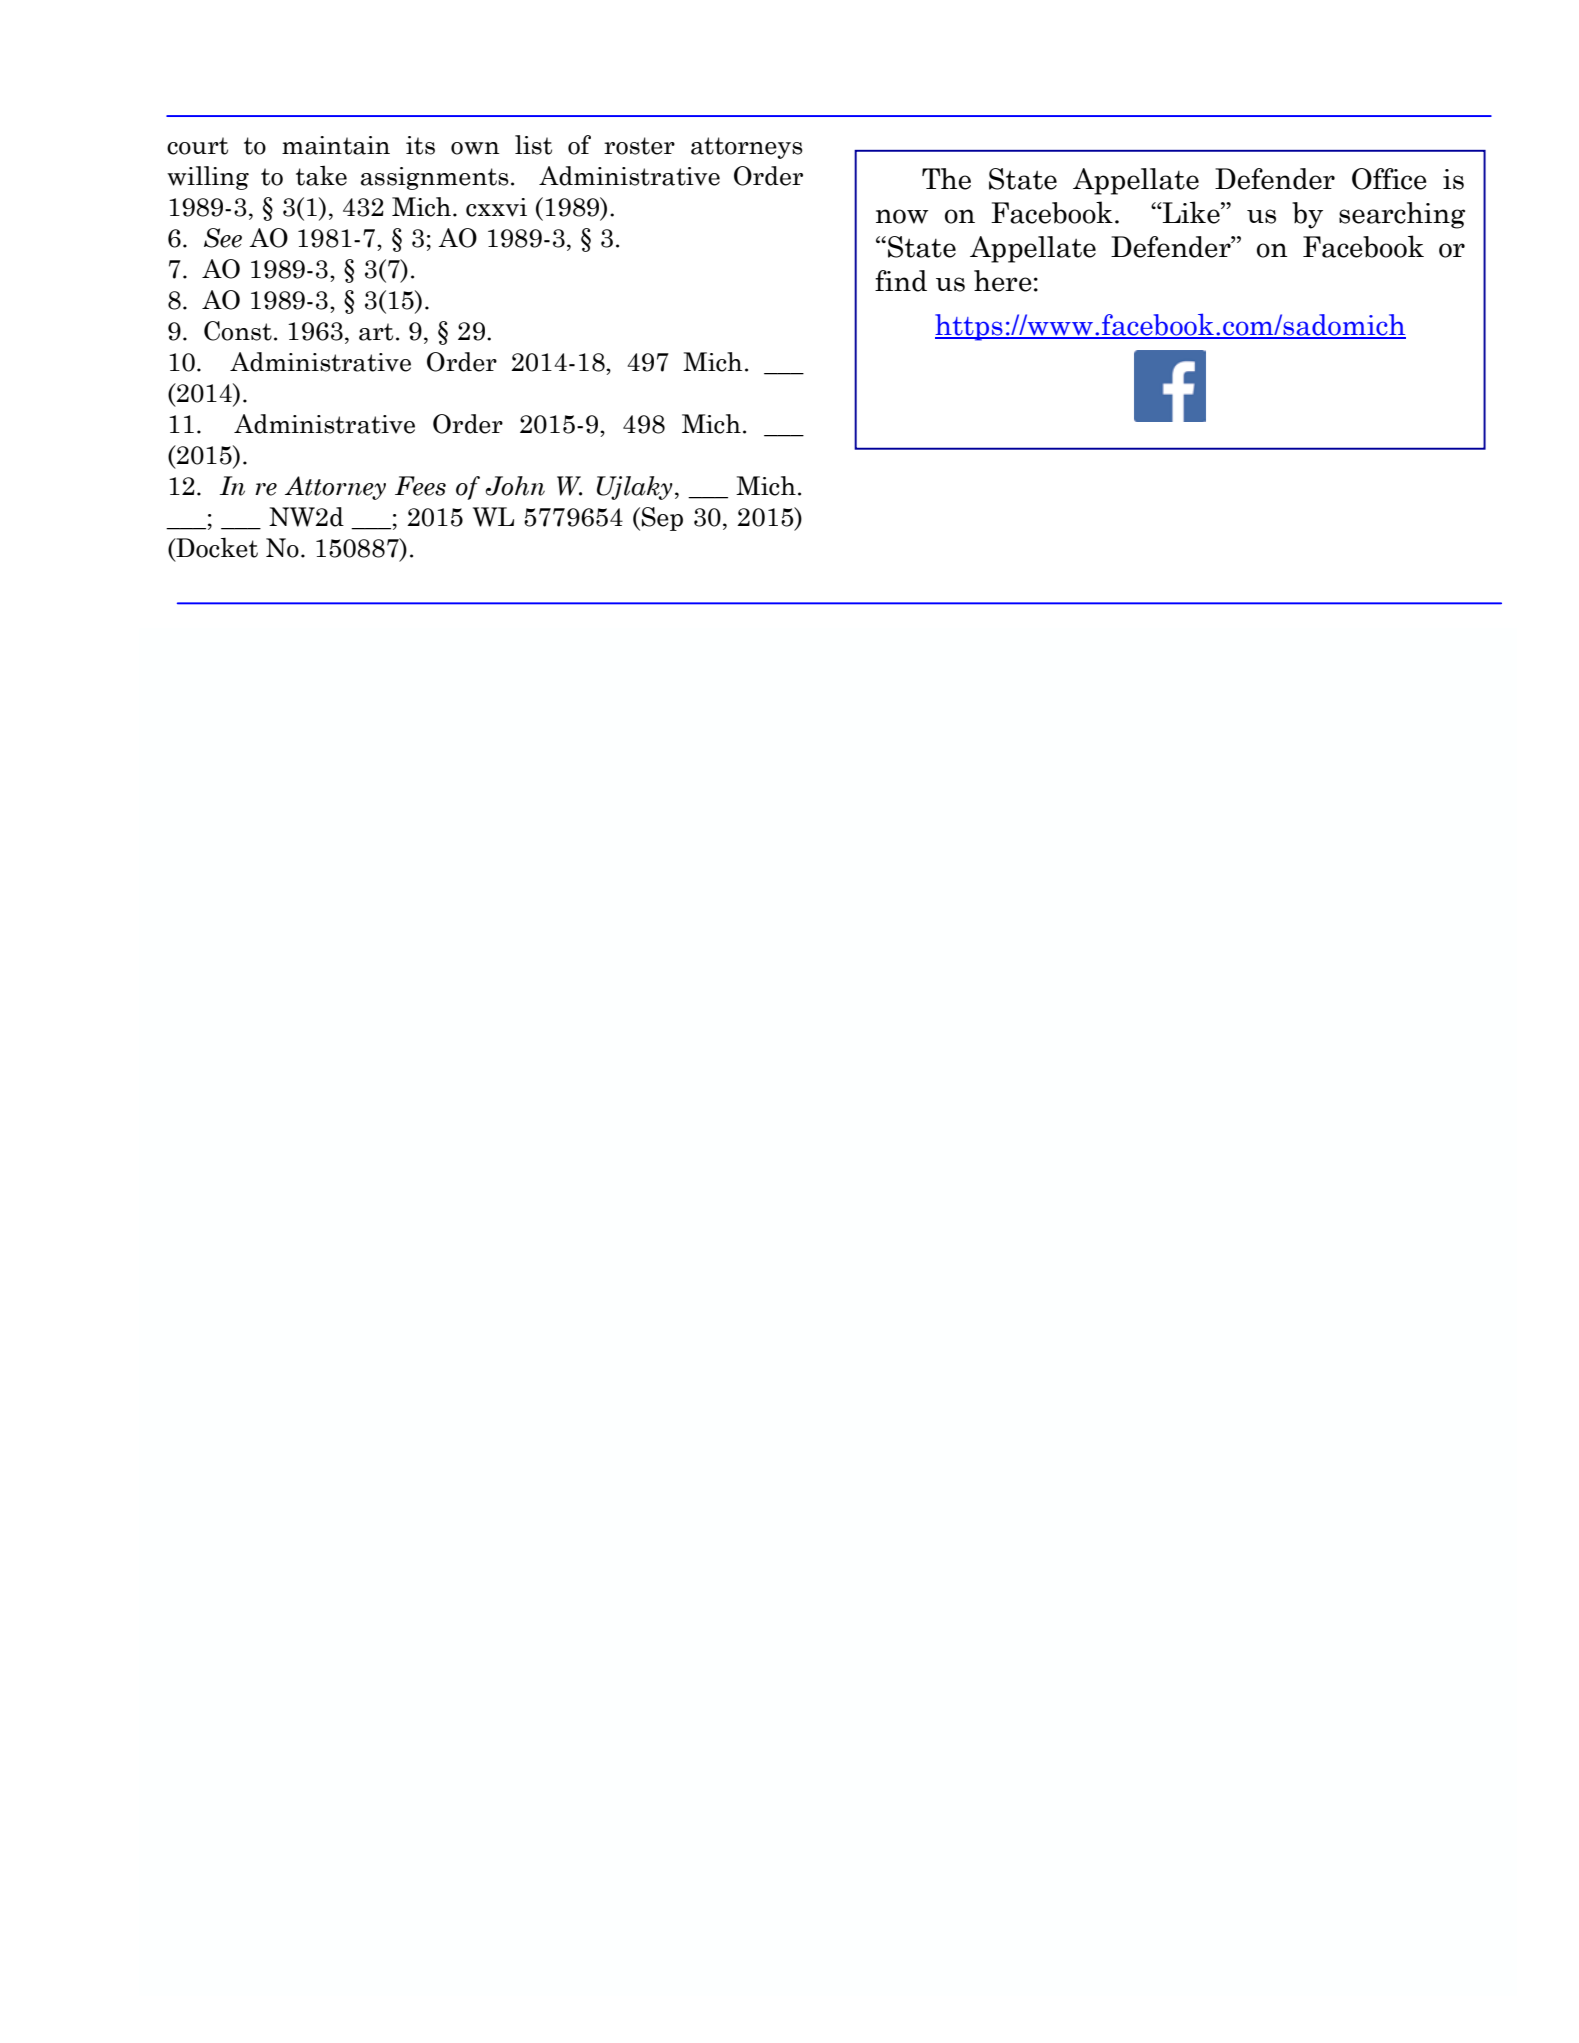 Image resolution: width=1579 pixels, height=2043 pixels. I want to click on find, so click(901, 281).
